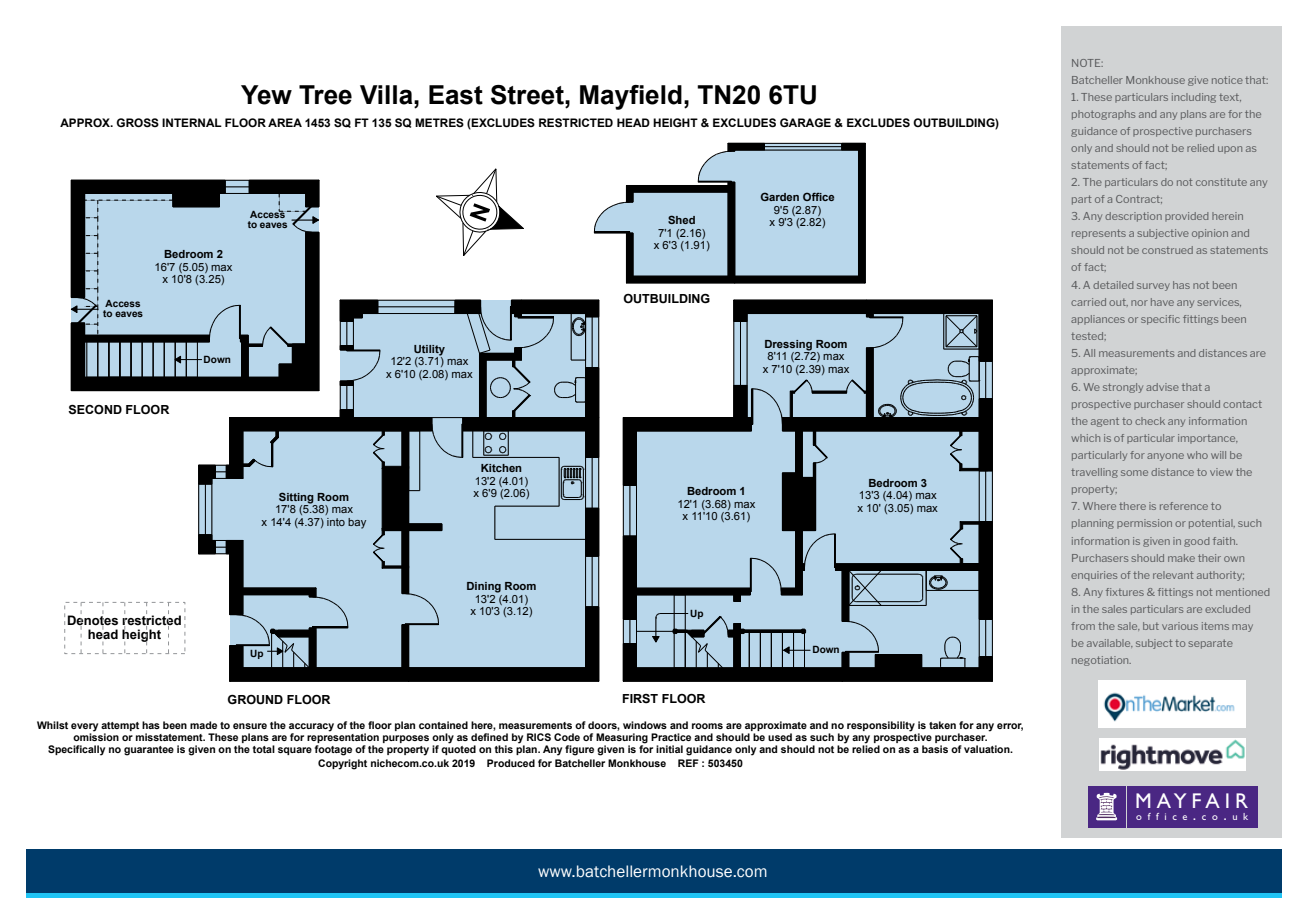  I want to click on Mayfield, so click(631, 97).
